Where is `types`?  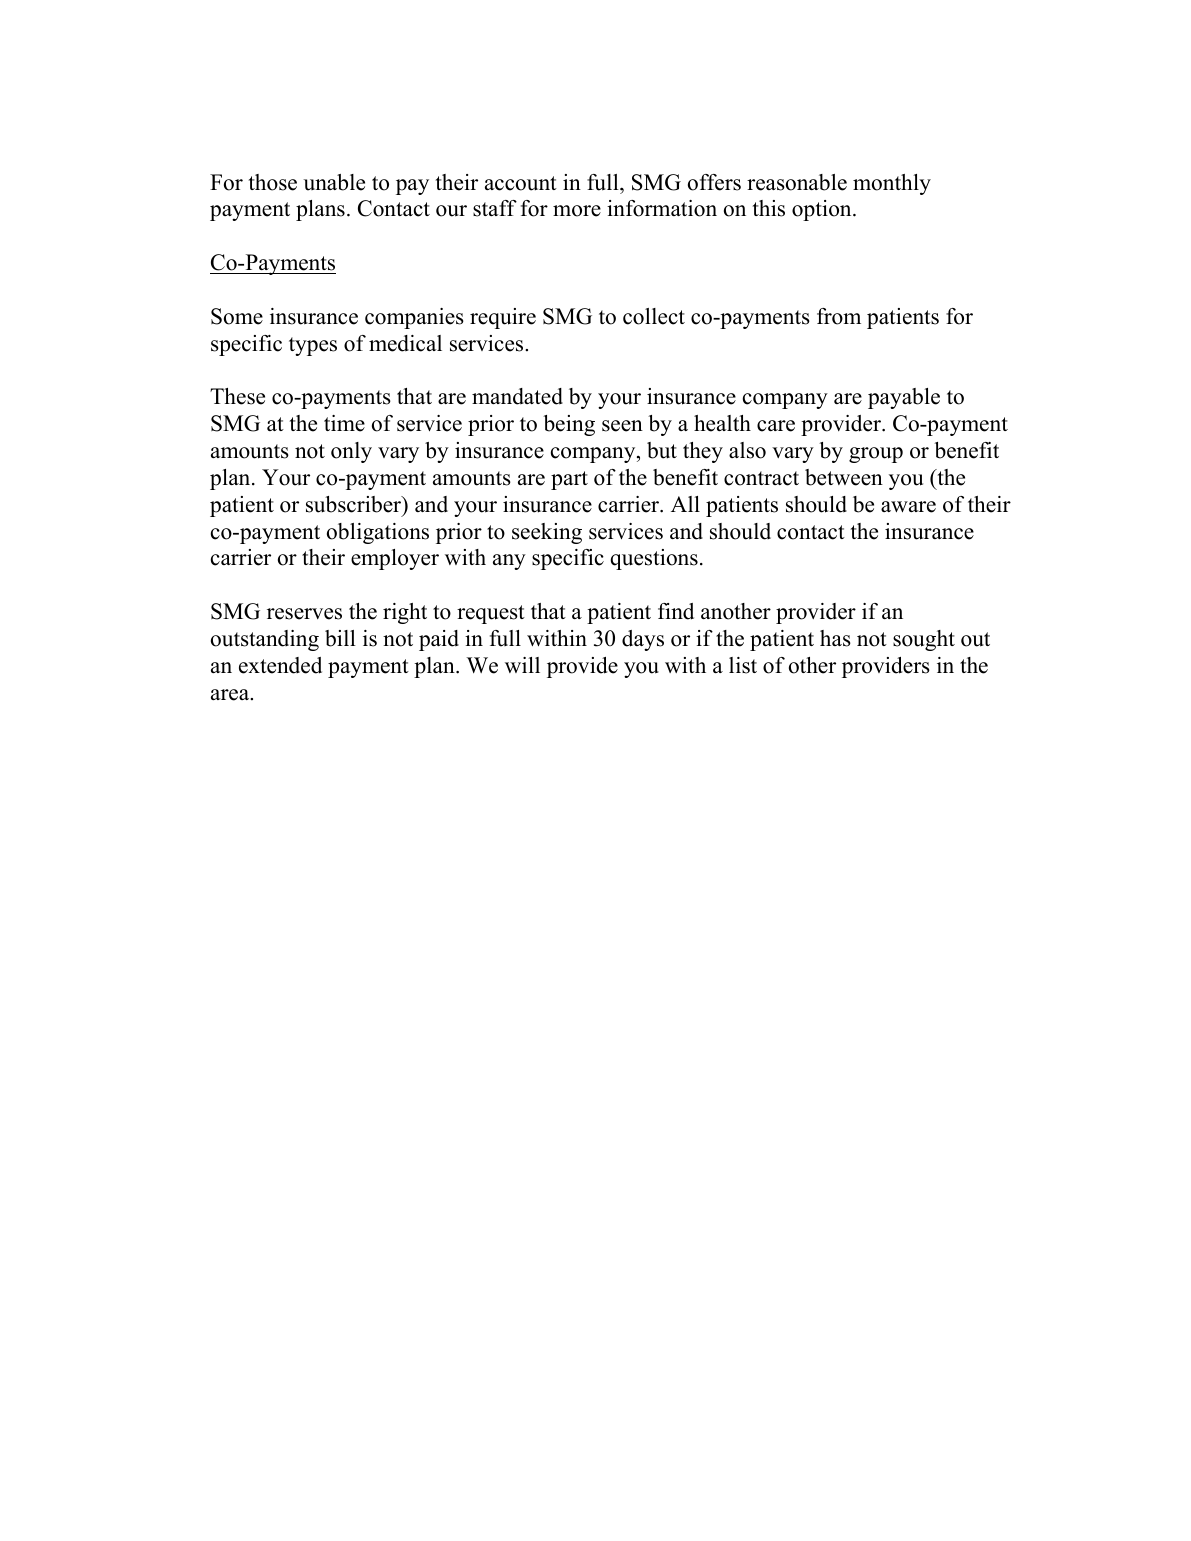
types is located at coordinates (313, 346).
